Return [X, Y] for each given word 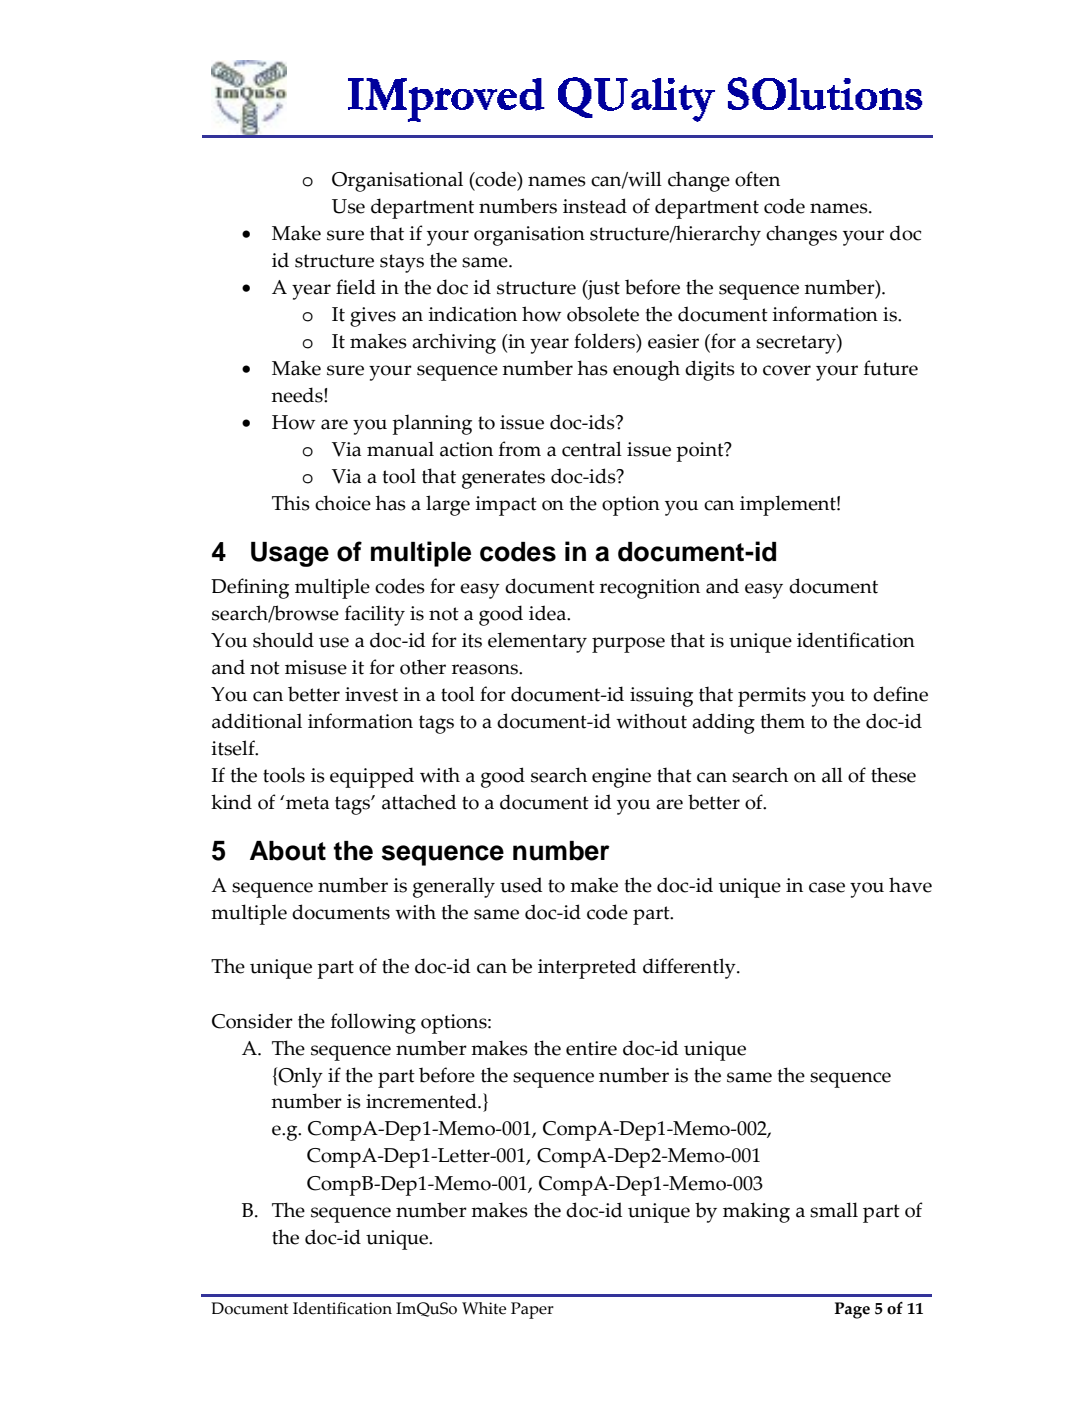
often [757, 179]
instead [595, 206]
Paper [532, 1310]
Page [852, 1310]
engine [621, 778]
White [484, 1308]
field [356, 287]
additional [257, 721]
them [783, 721]
